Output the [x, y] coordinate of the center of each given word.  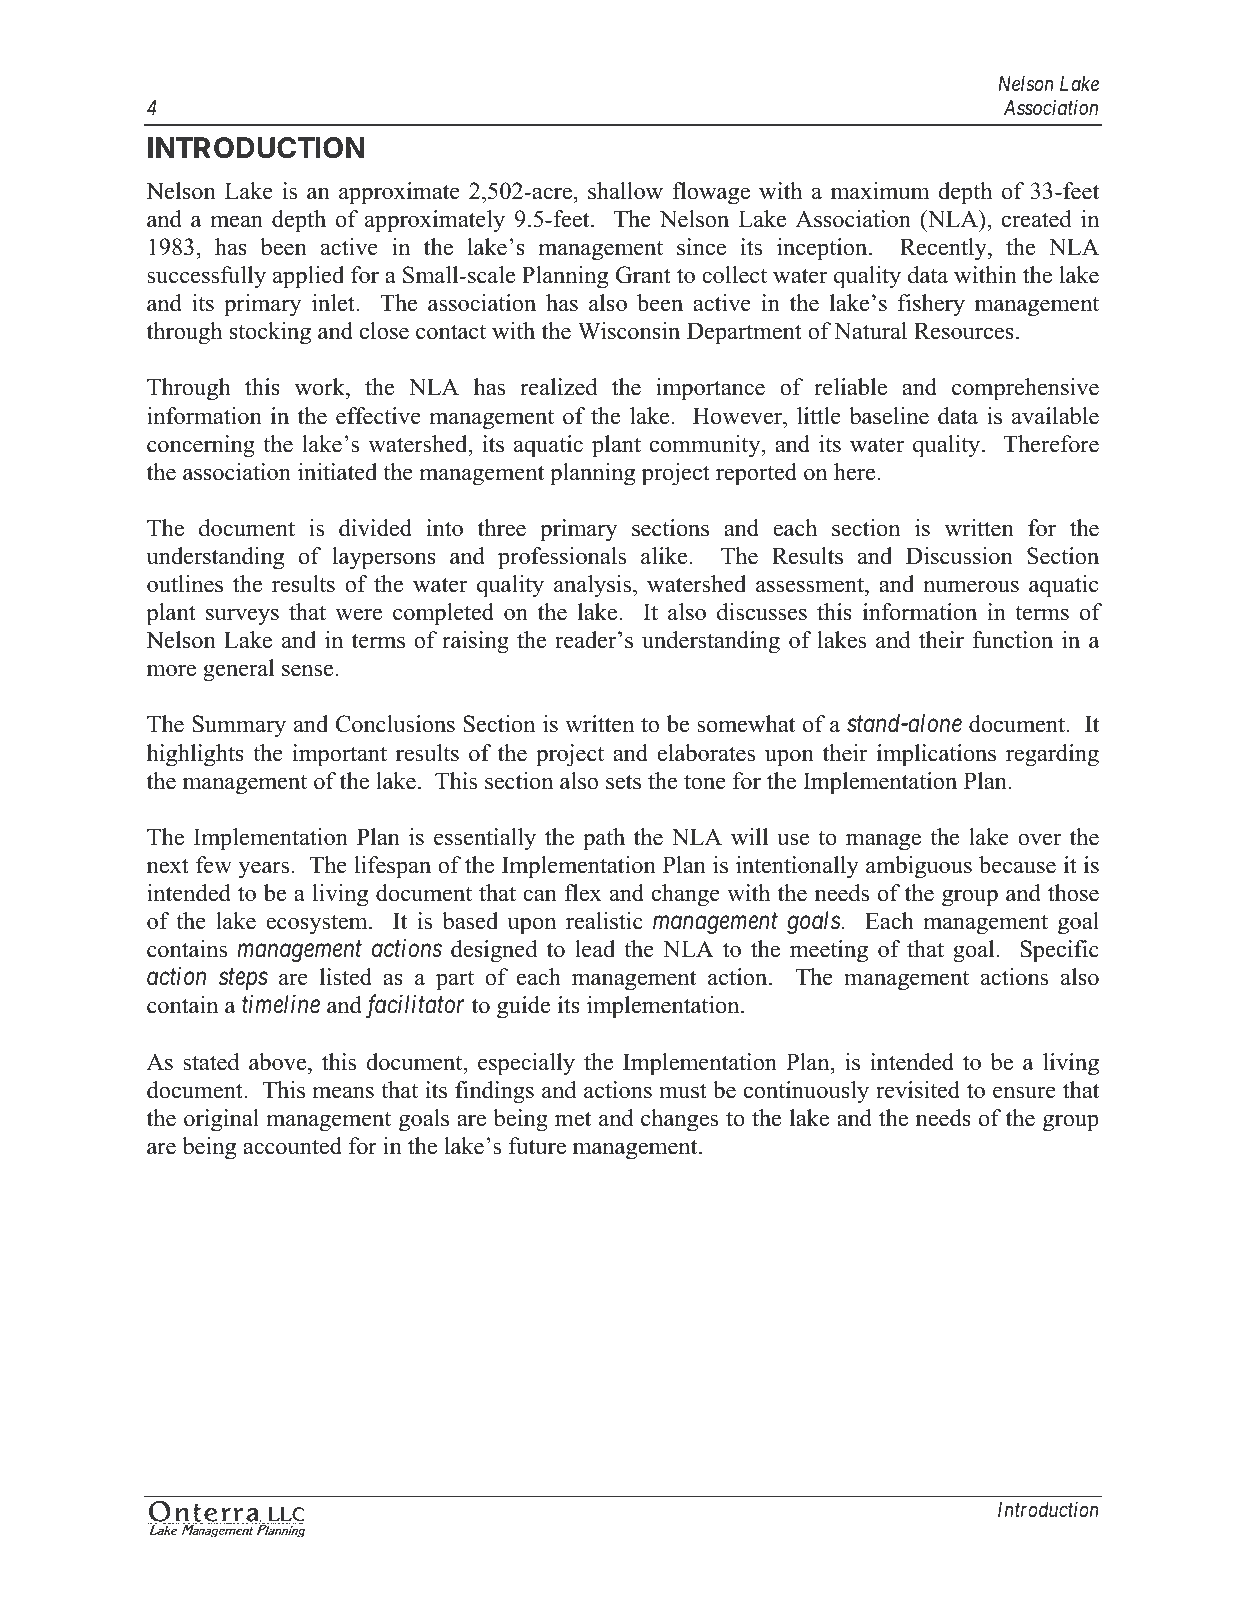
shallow [625, 191]
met [573, 1119]
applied [308, 277]
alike [665, 556]
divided [375, 528]
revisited [918, 1090]
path [604, 839]
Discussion [959, 556]
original [221, 1120]
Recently [944, 249]
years [263, 870]
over [1039, 839]
